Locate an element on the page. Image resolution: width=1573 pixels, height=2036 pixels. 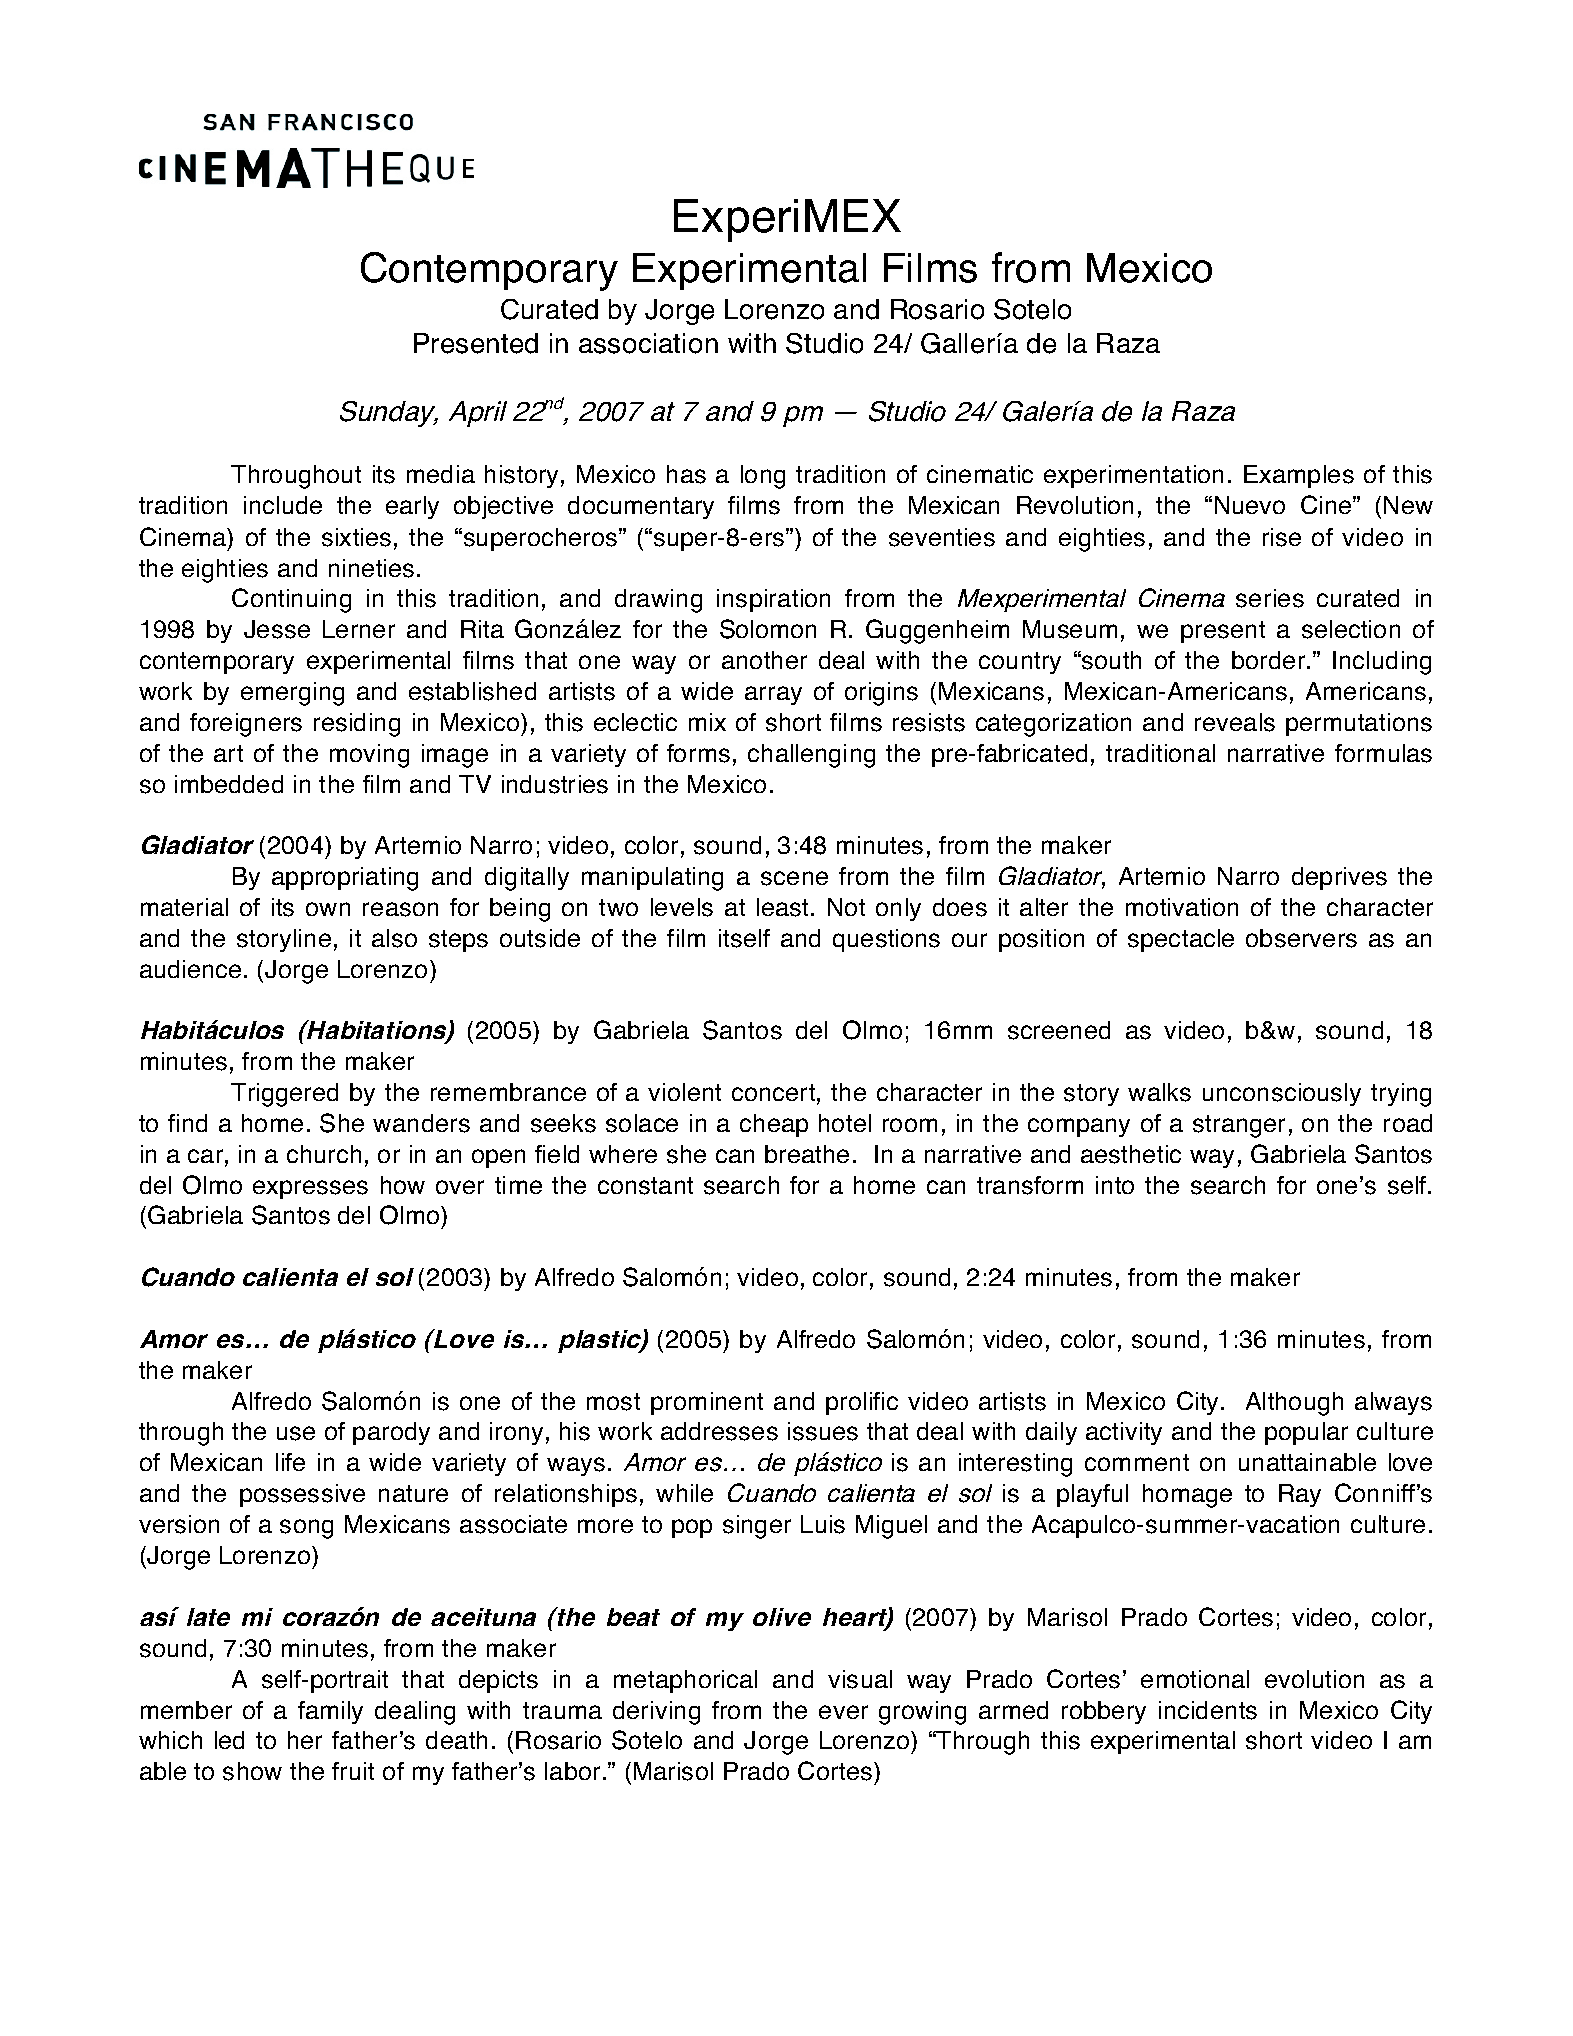
Examples is located at coordinates (1299, 476).
